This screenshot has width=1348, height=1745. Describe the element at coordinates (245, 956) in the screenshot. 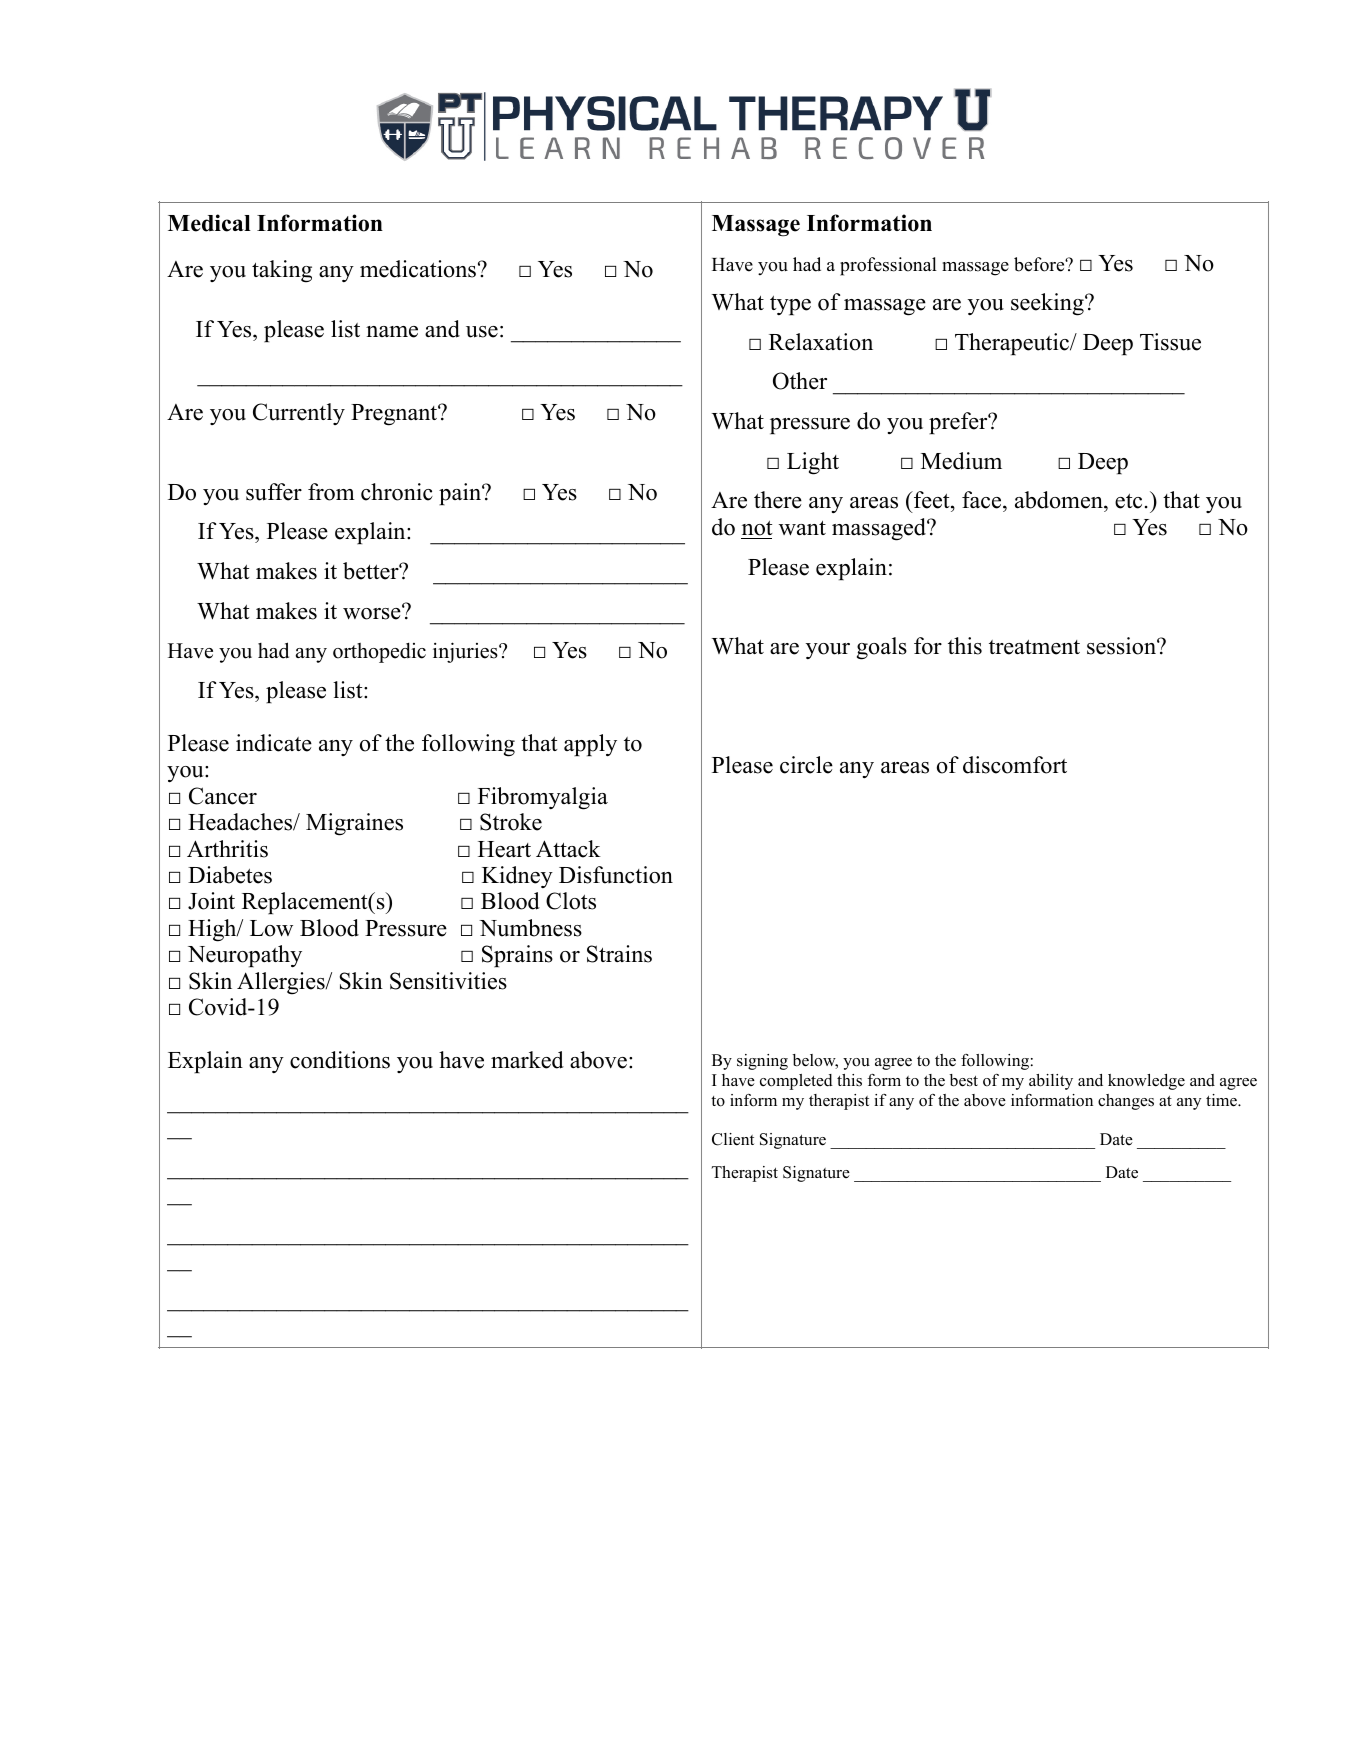

I see `Neuropathy` at that location.
